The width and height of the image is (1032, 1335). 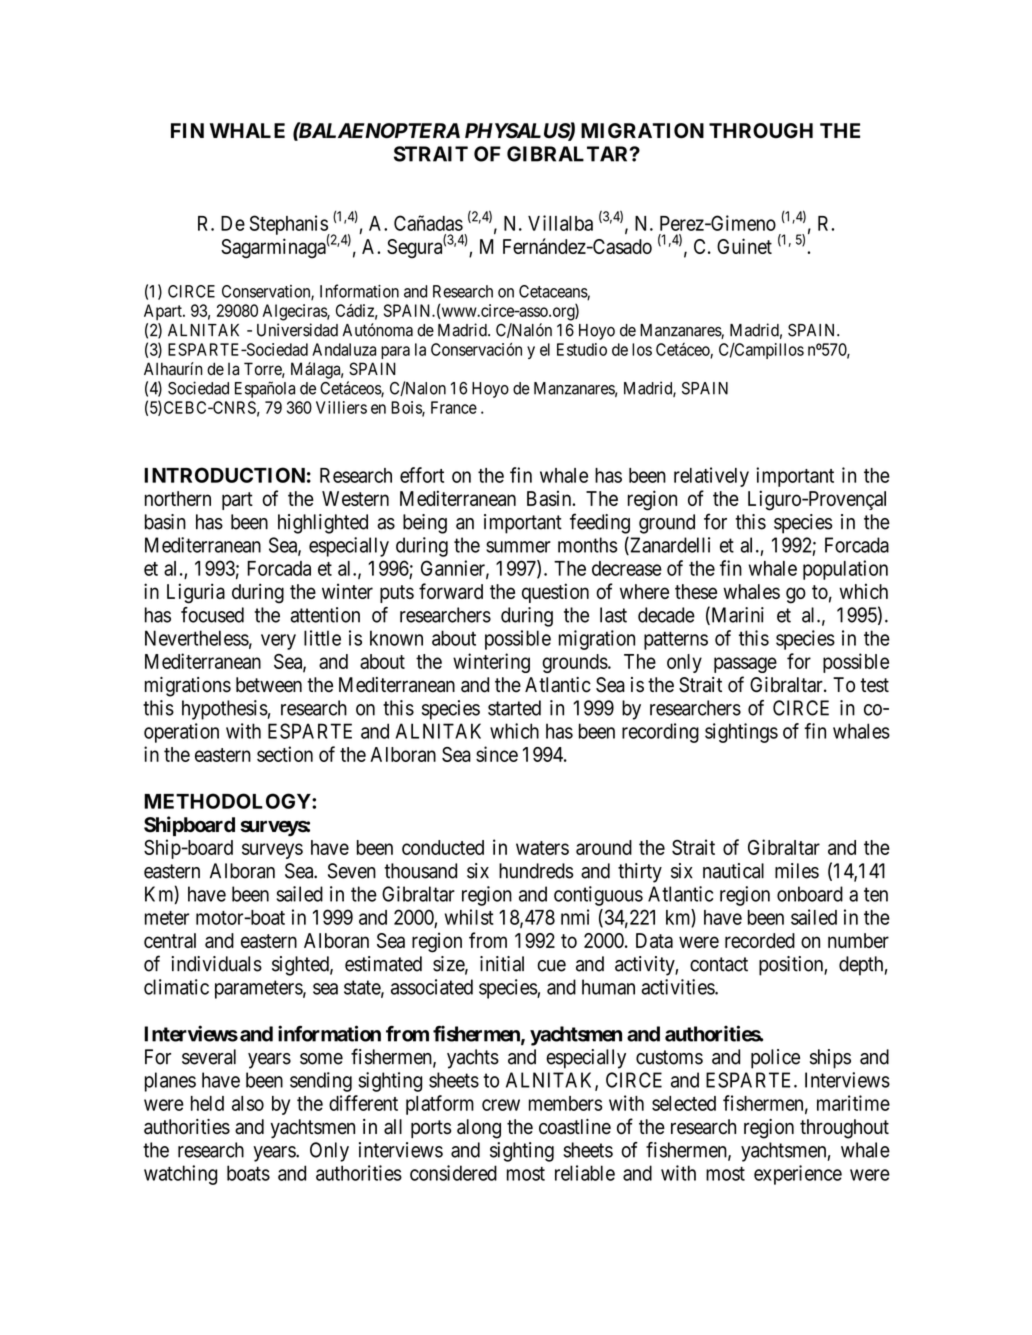 I want to click on Seven, so click(x=352, y=871).
